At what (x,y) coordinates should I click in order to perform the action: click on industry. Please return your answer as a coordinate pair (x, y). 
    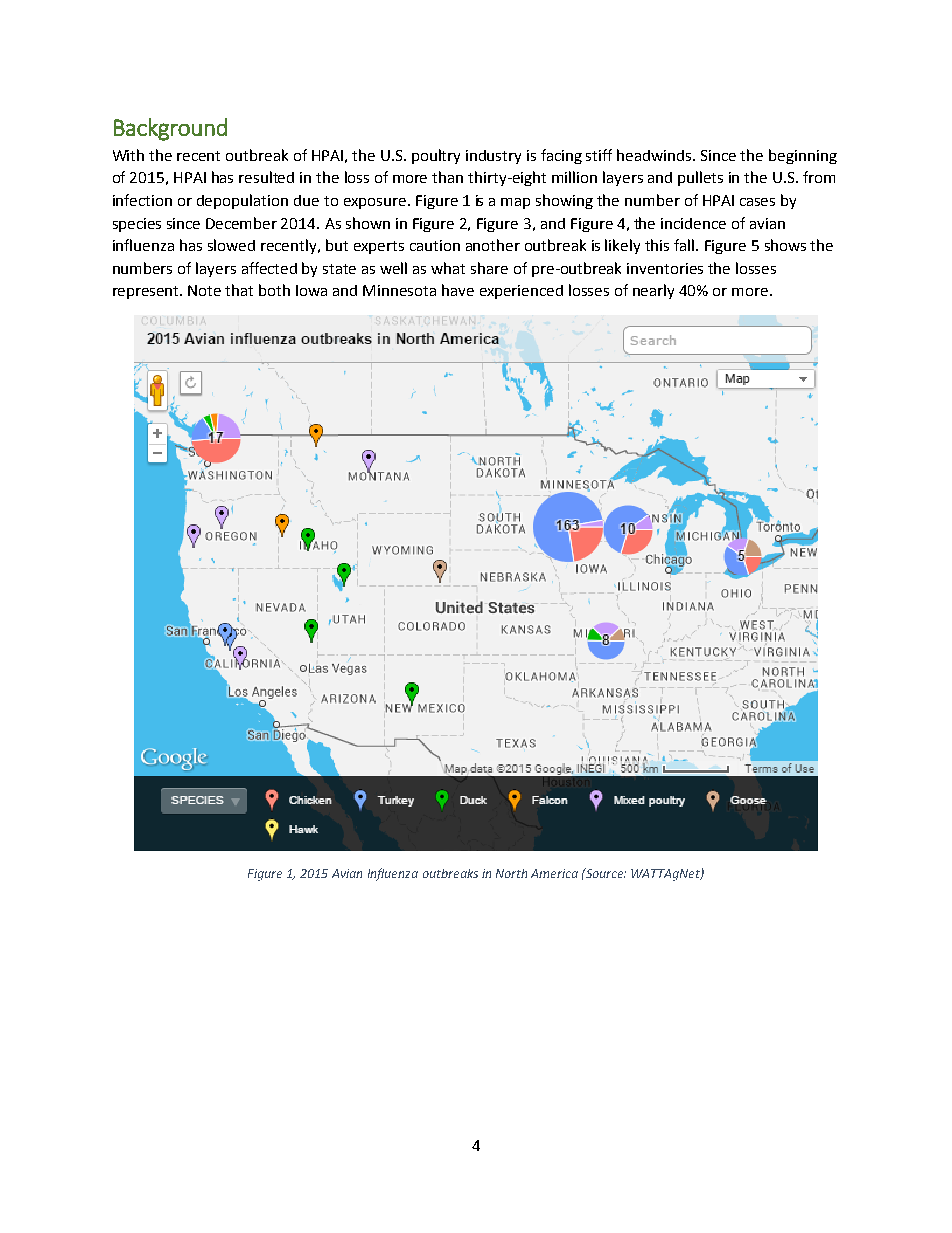
    Looking at the image, I should click on (493, 157).
